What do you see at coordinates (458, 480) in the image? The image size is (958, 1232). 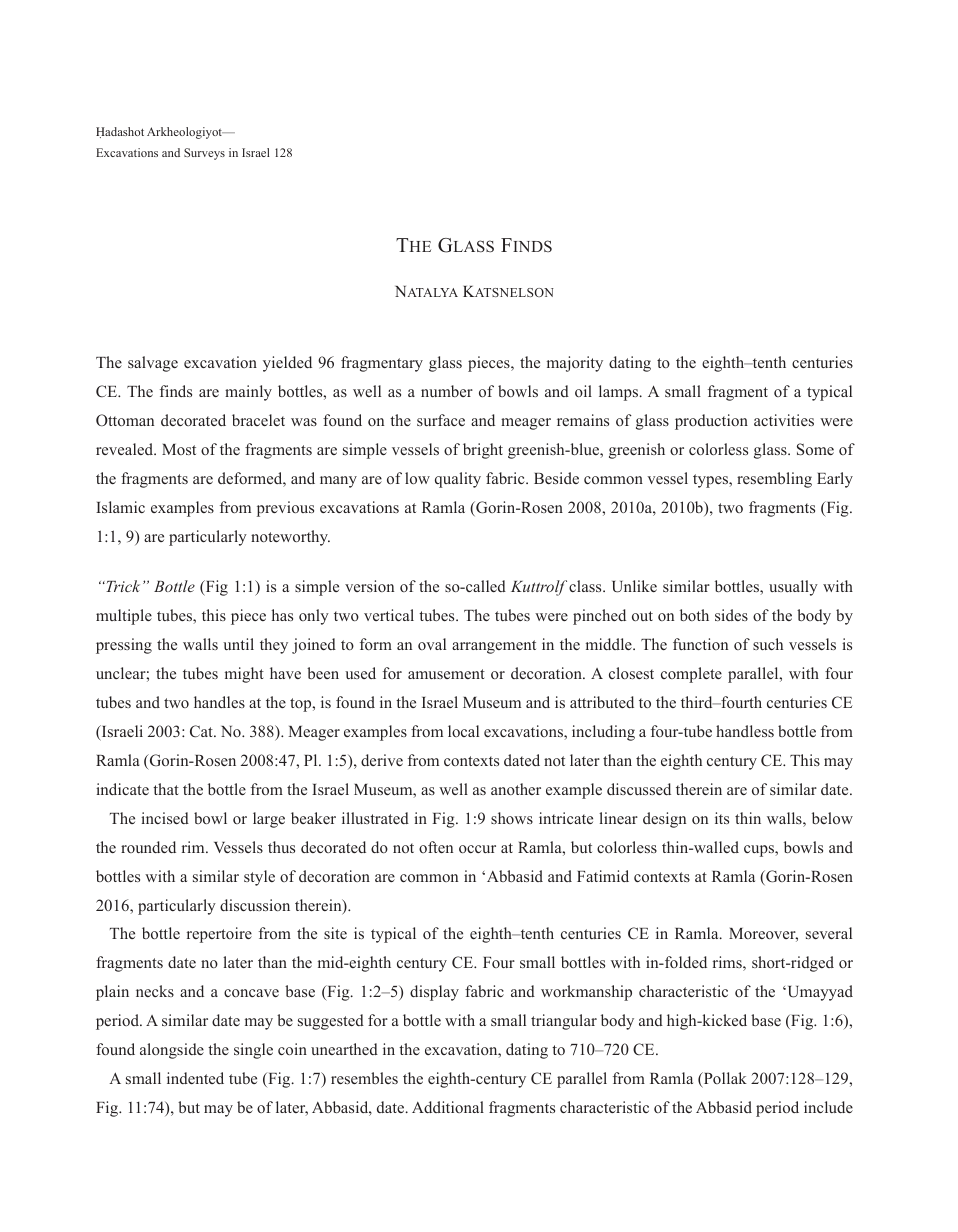 I see `quality` at bounding box center [458, 480].
